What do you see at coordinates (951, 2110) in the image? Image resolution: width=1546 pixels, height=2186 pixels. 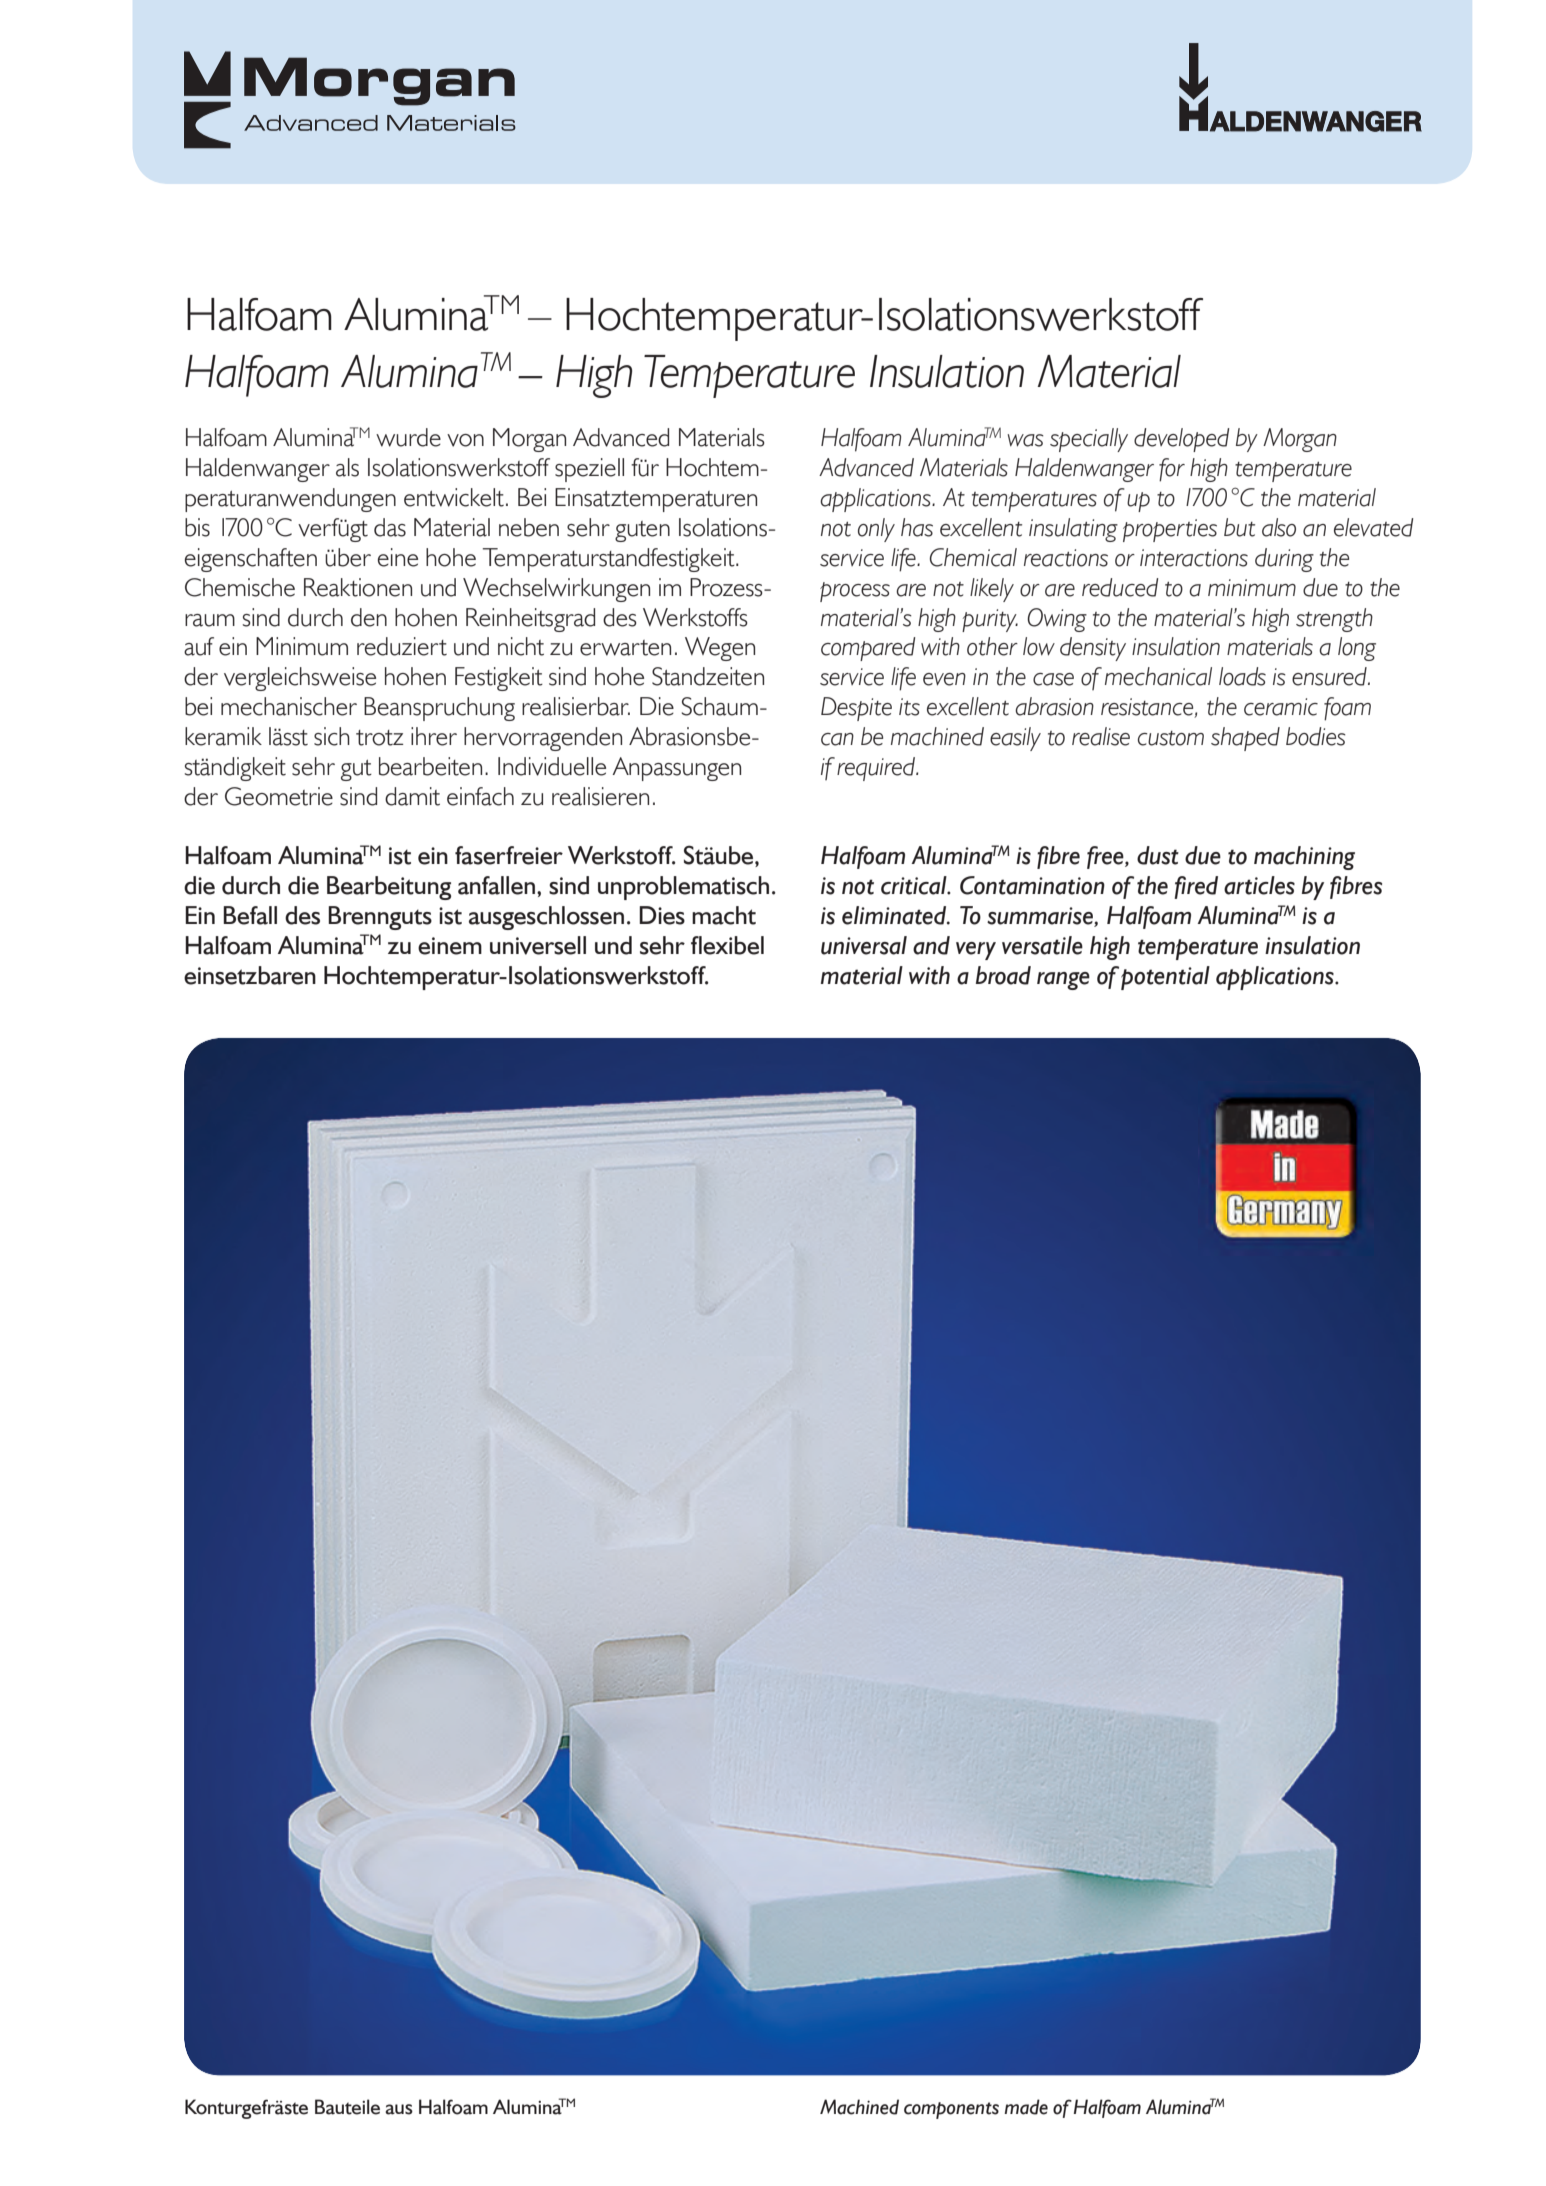 I see `components` at bounding box center [951, 2110].
